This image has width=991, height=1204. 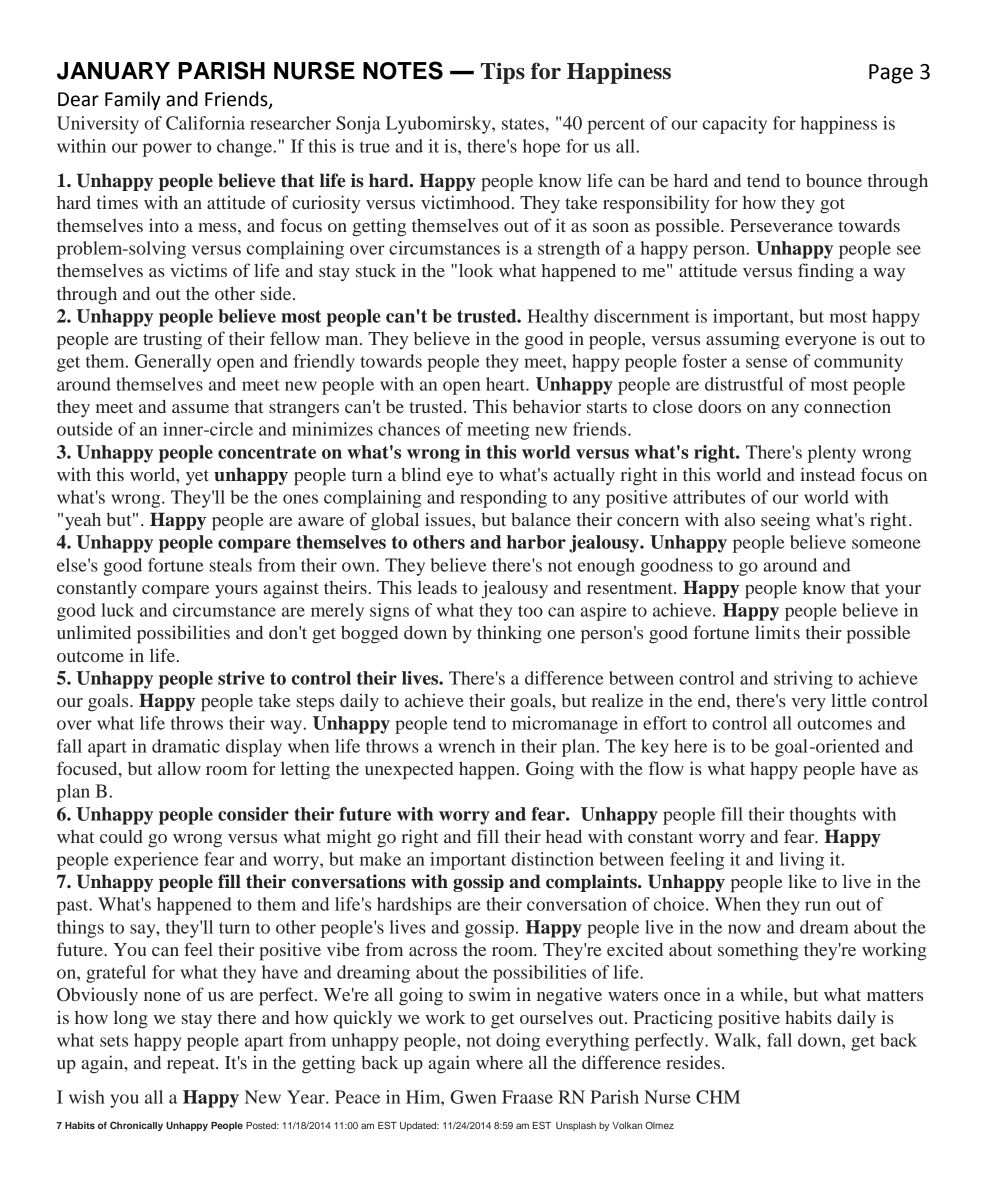 I want to click on Tips, so click(x=503, y=73).
